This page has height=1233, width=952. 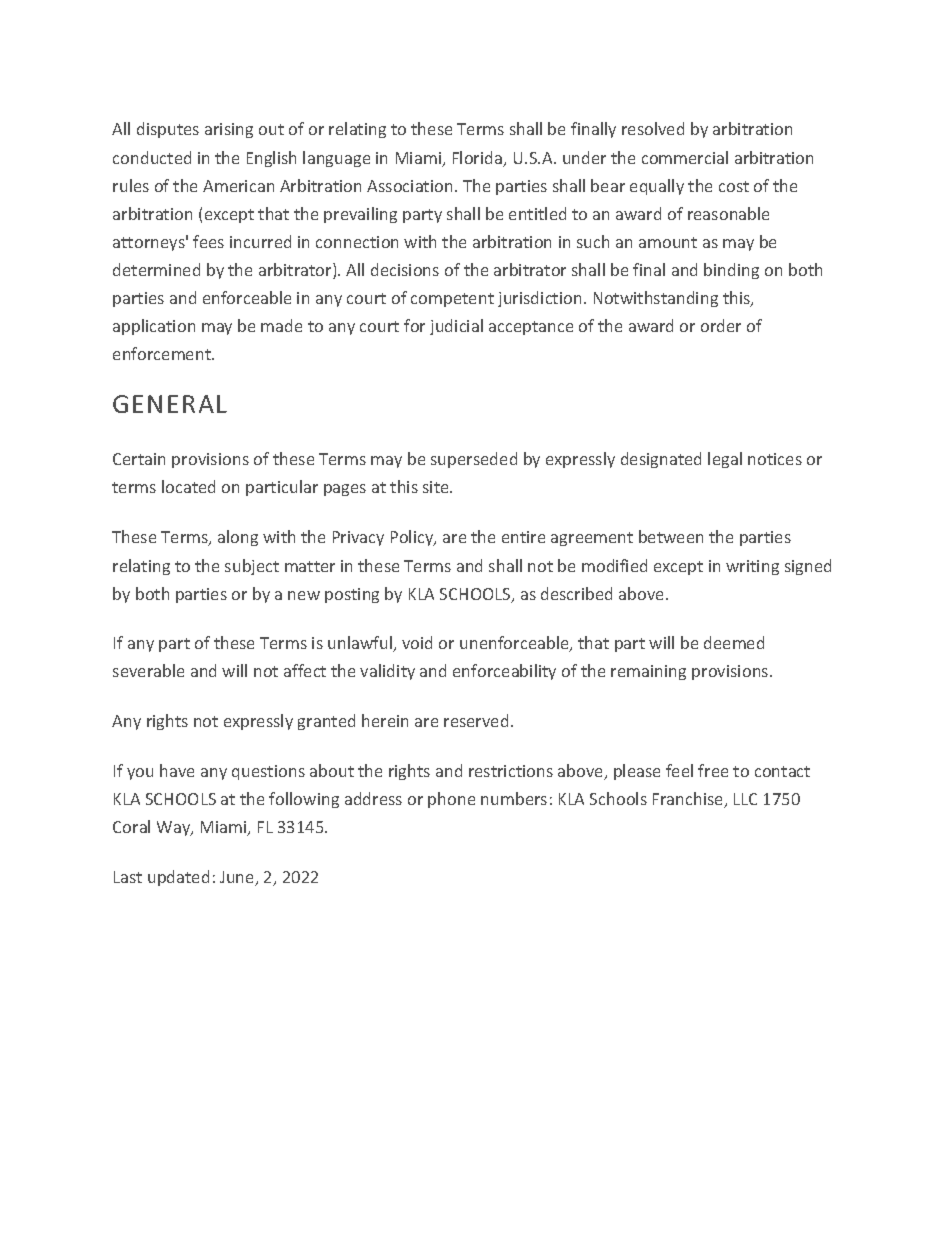 I want to click on Florida, so click(x=479, y=159).
